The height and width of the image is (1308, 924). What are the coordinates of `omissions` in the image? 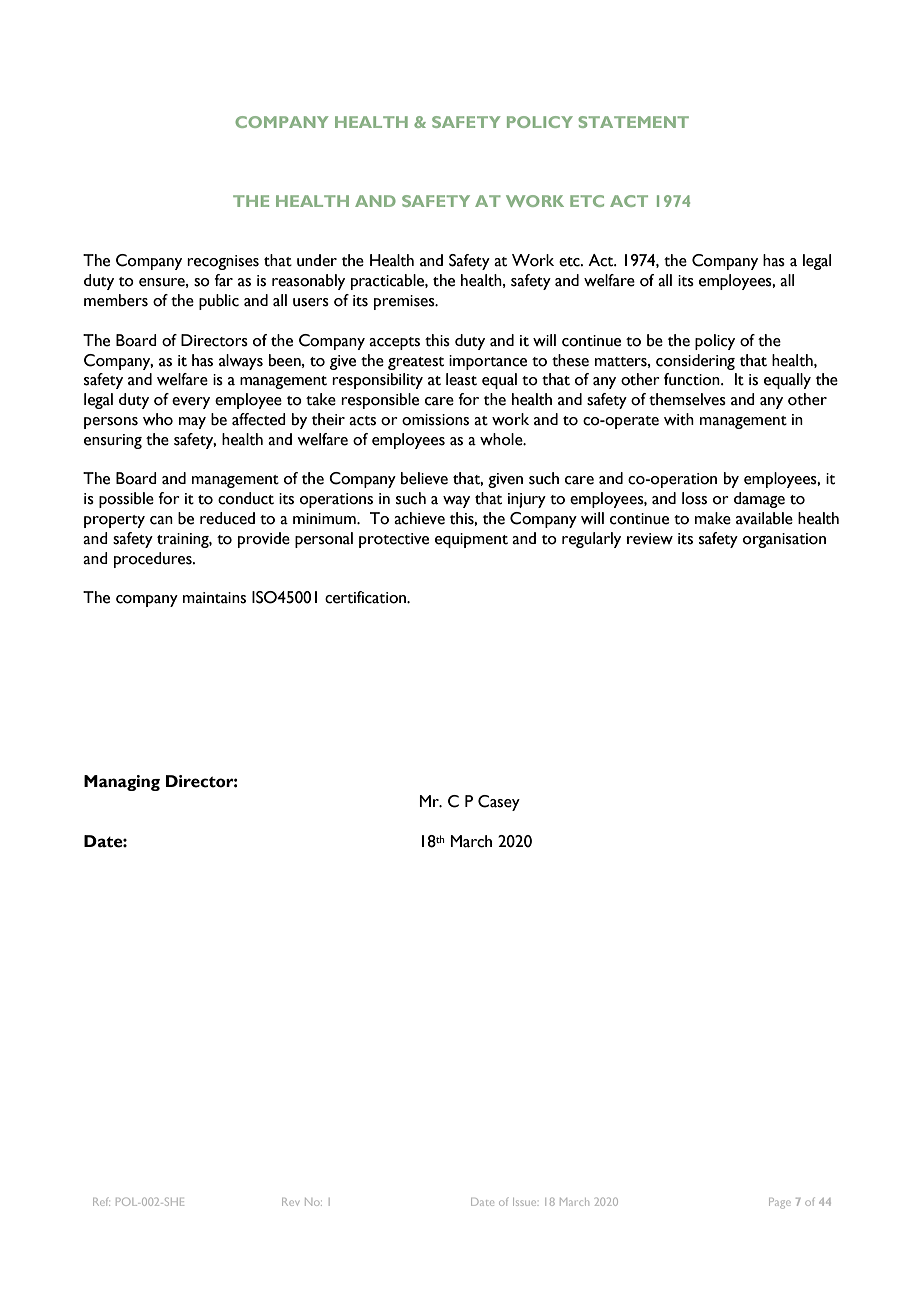 It's located at (435, 420).
